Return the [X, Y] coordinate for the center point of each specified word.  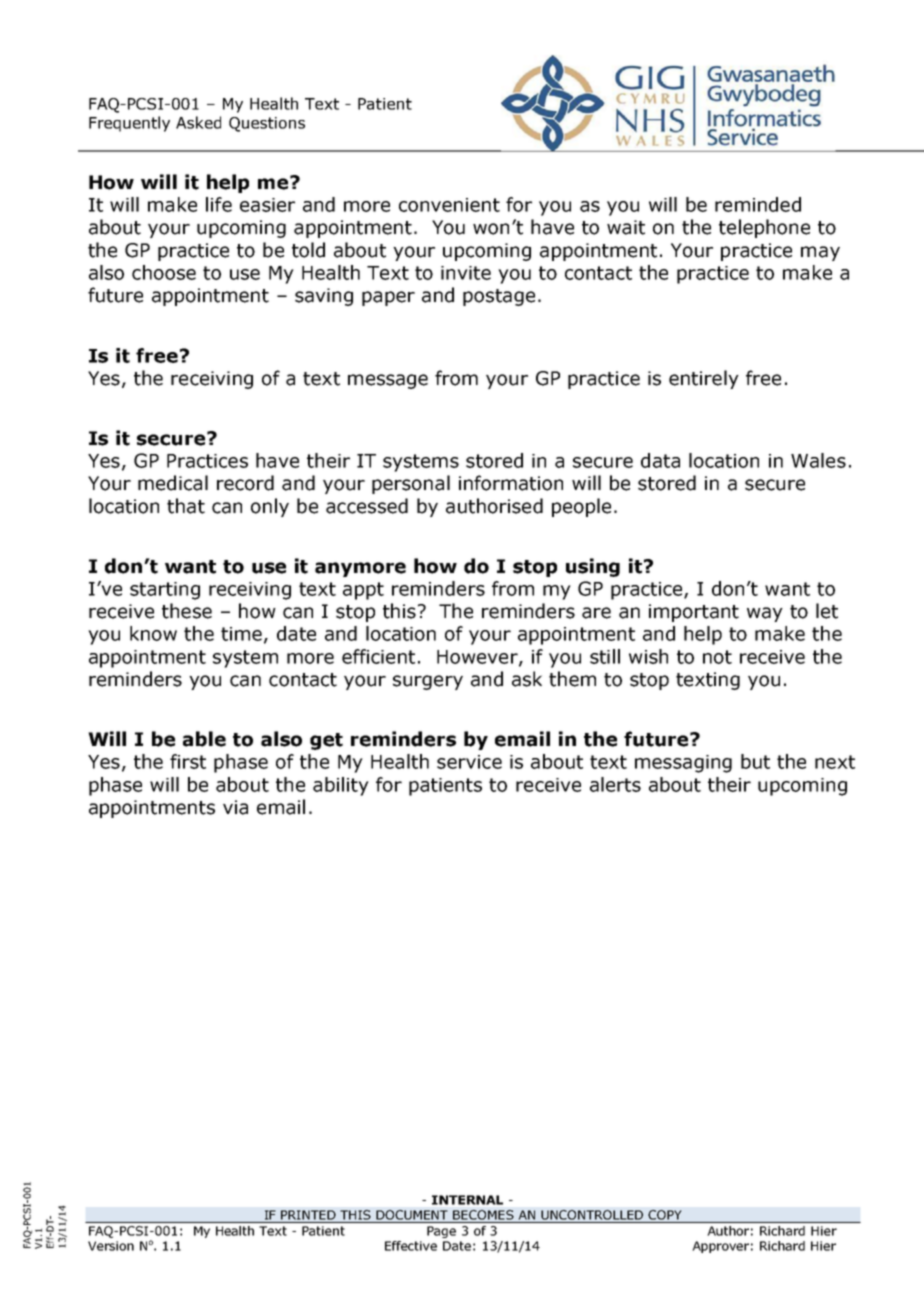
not [717, 657]
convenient [449, 205]
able [204, 739]
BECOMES [483, 1215]
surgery [428, 682]
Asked [198, 122]
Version [111, 1246]
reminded [758, 204]
